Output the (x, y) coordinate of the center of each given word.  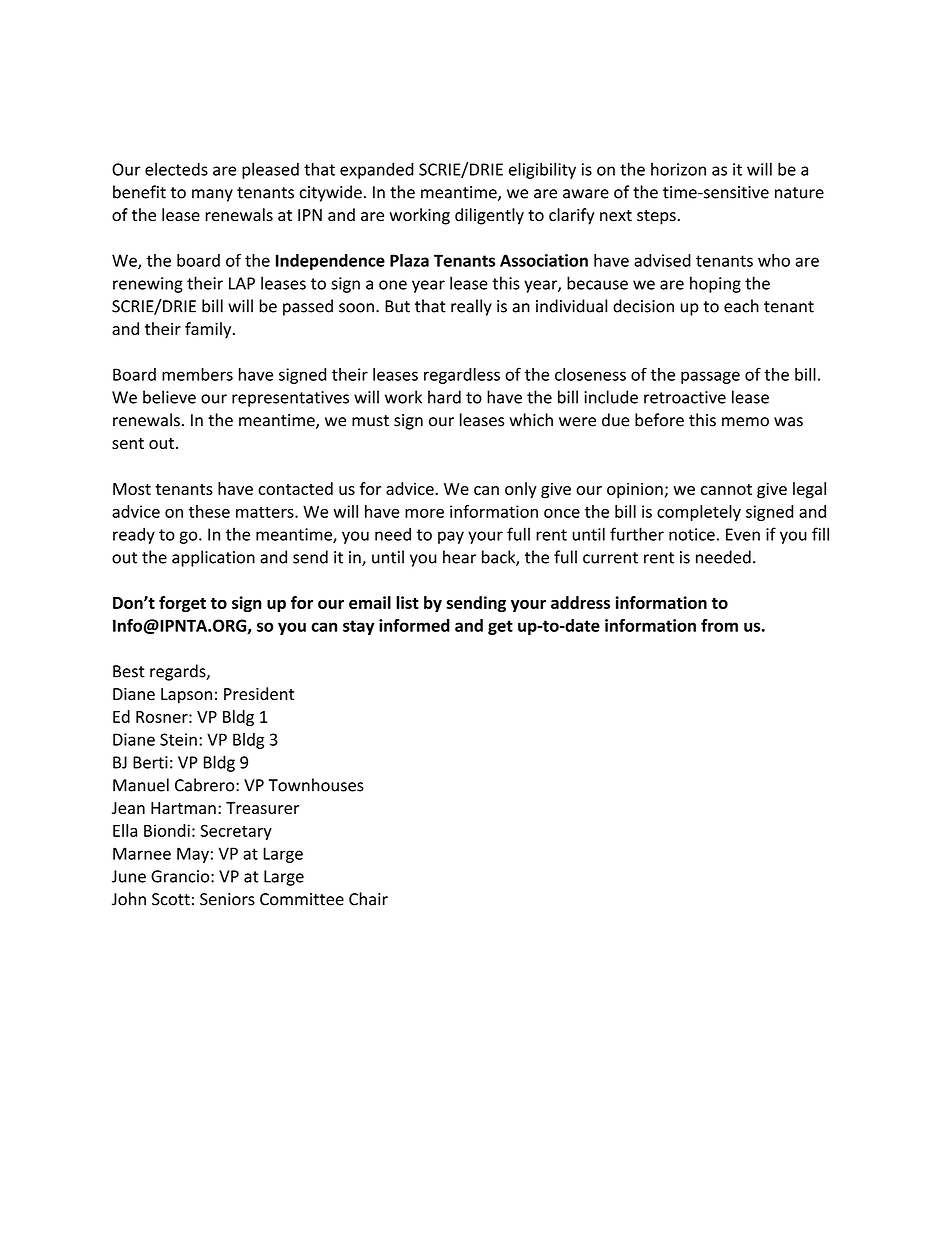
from (719, 625)
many (212, 195)
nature (799, 193)
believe (169, 397)
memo (745, 422)
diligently (489, 216)
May (193, 855)
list (407, 602)
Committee (302, 899)
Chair (368, 899)
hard (444, 397)
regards (179, 672)
